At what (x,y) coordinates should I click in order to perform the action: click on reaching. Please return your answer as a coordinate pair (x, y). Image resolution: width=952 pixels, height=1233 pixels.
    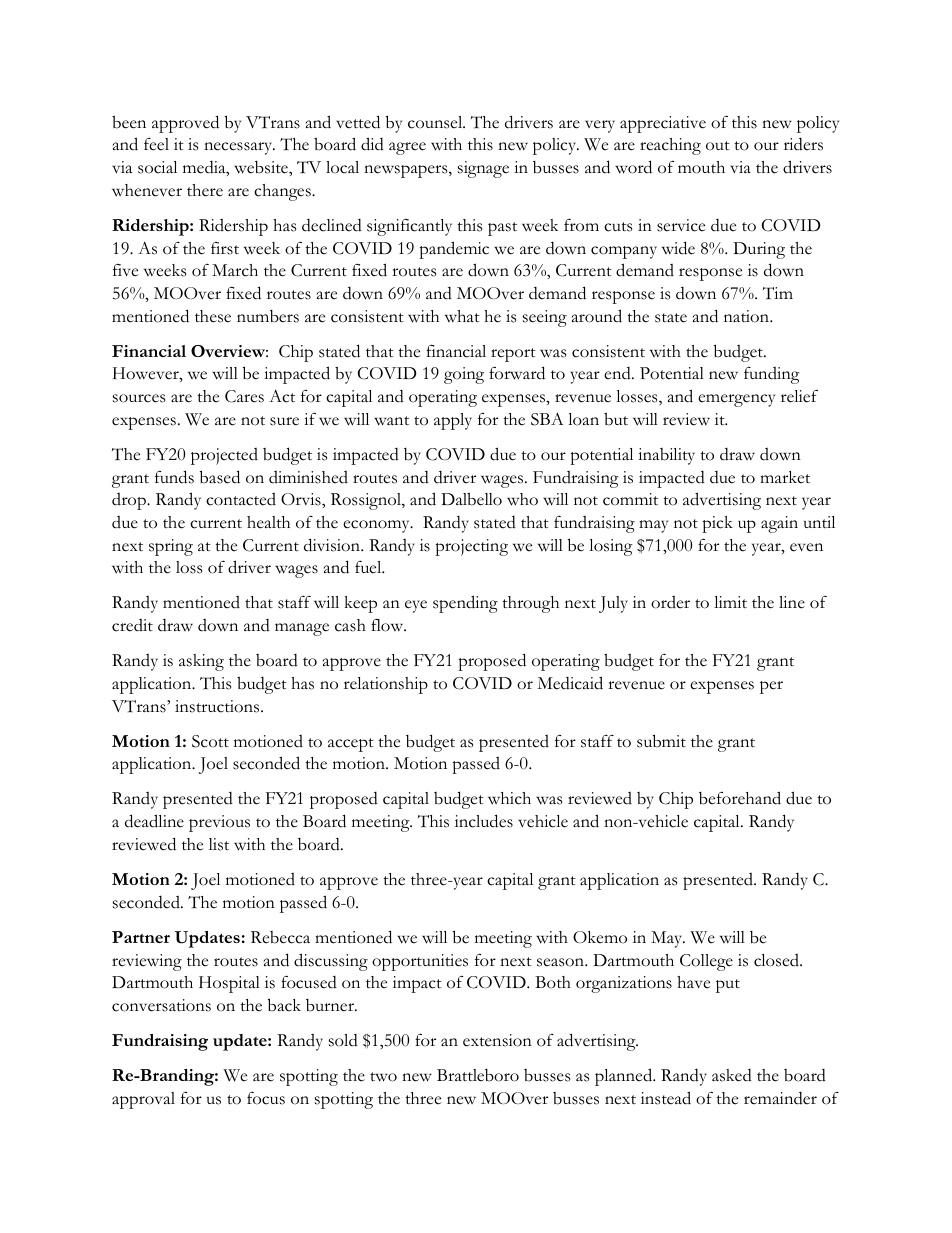
    Looking at the image, I should click on (670, 146).
